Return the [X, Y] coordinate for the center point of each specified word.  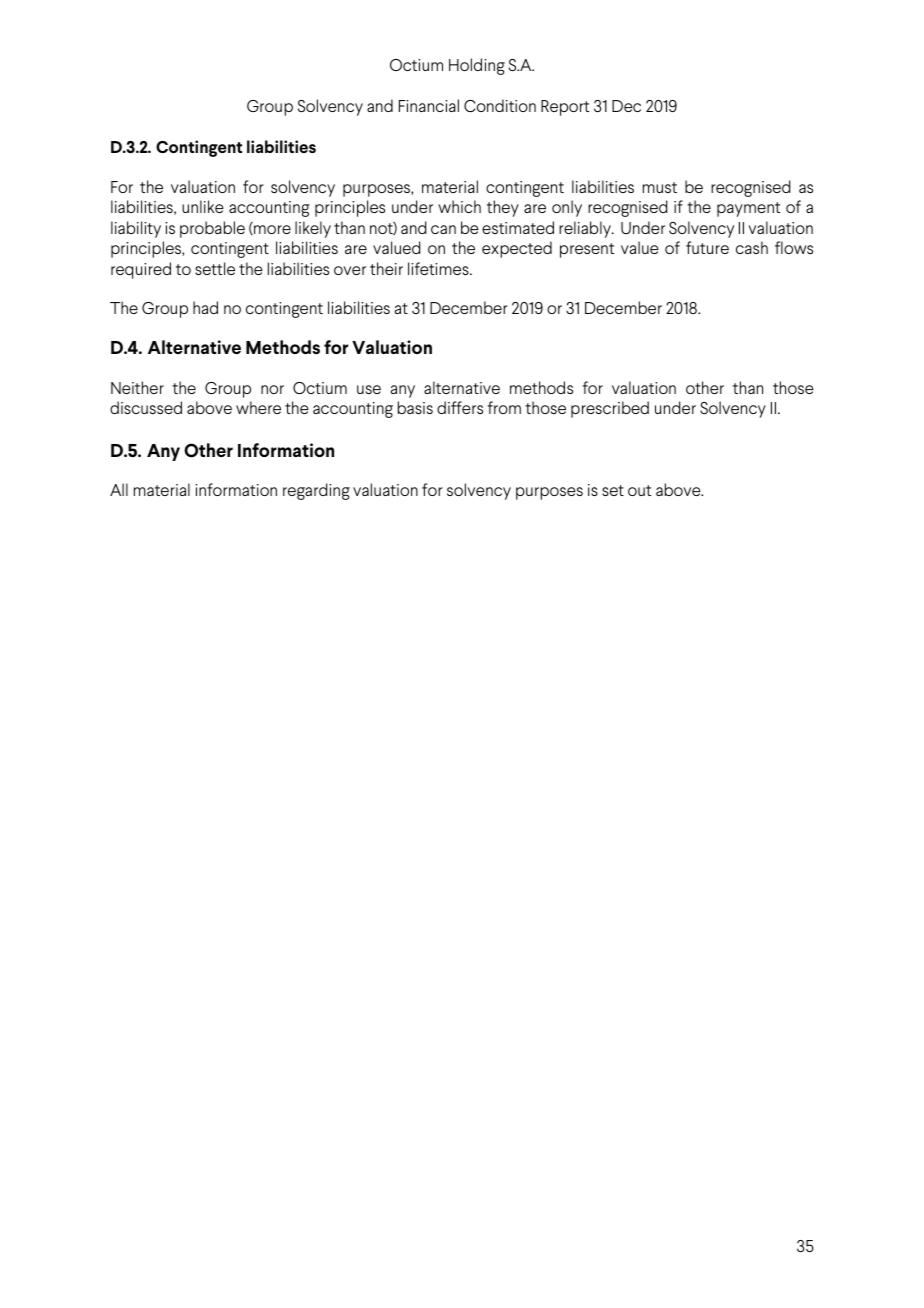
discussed [146, 407]
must [660, 187]
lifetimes [439, 268]
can [443, 229]
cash [752, 247]
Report [565, 108]
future [707, 247]
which [459, 206]
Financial [429, 105]
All [119, 489]
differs [460, 407]
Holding [477, 66]
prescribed [610, 409]
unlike [203, 206]
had [205, 307]
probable [212, 229]
